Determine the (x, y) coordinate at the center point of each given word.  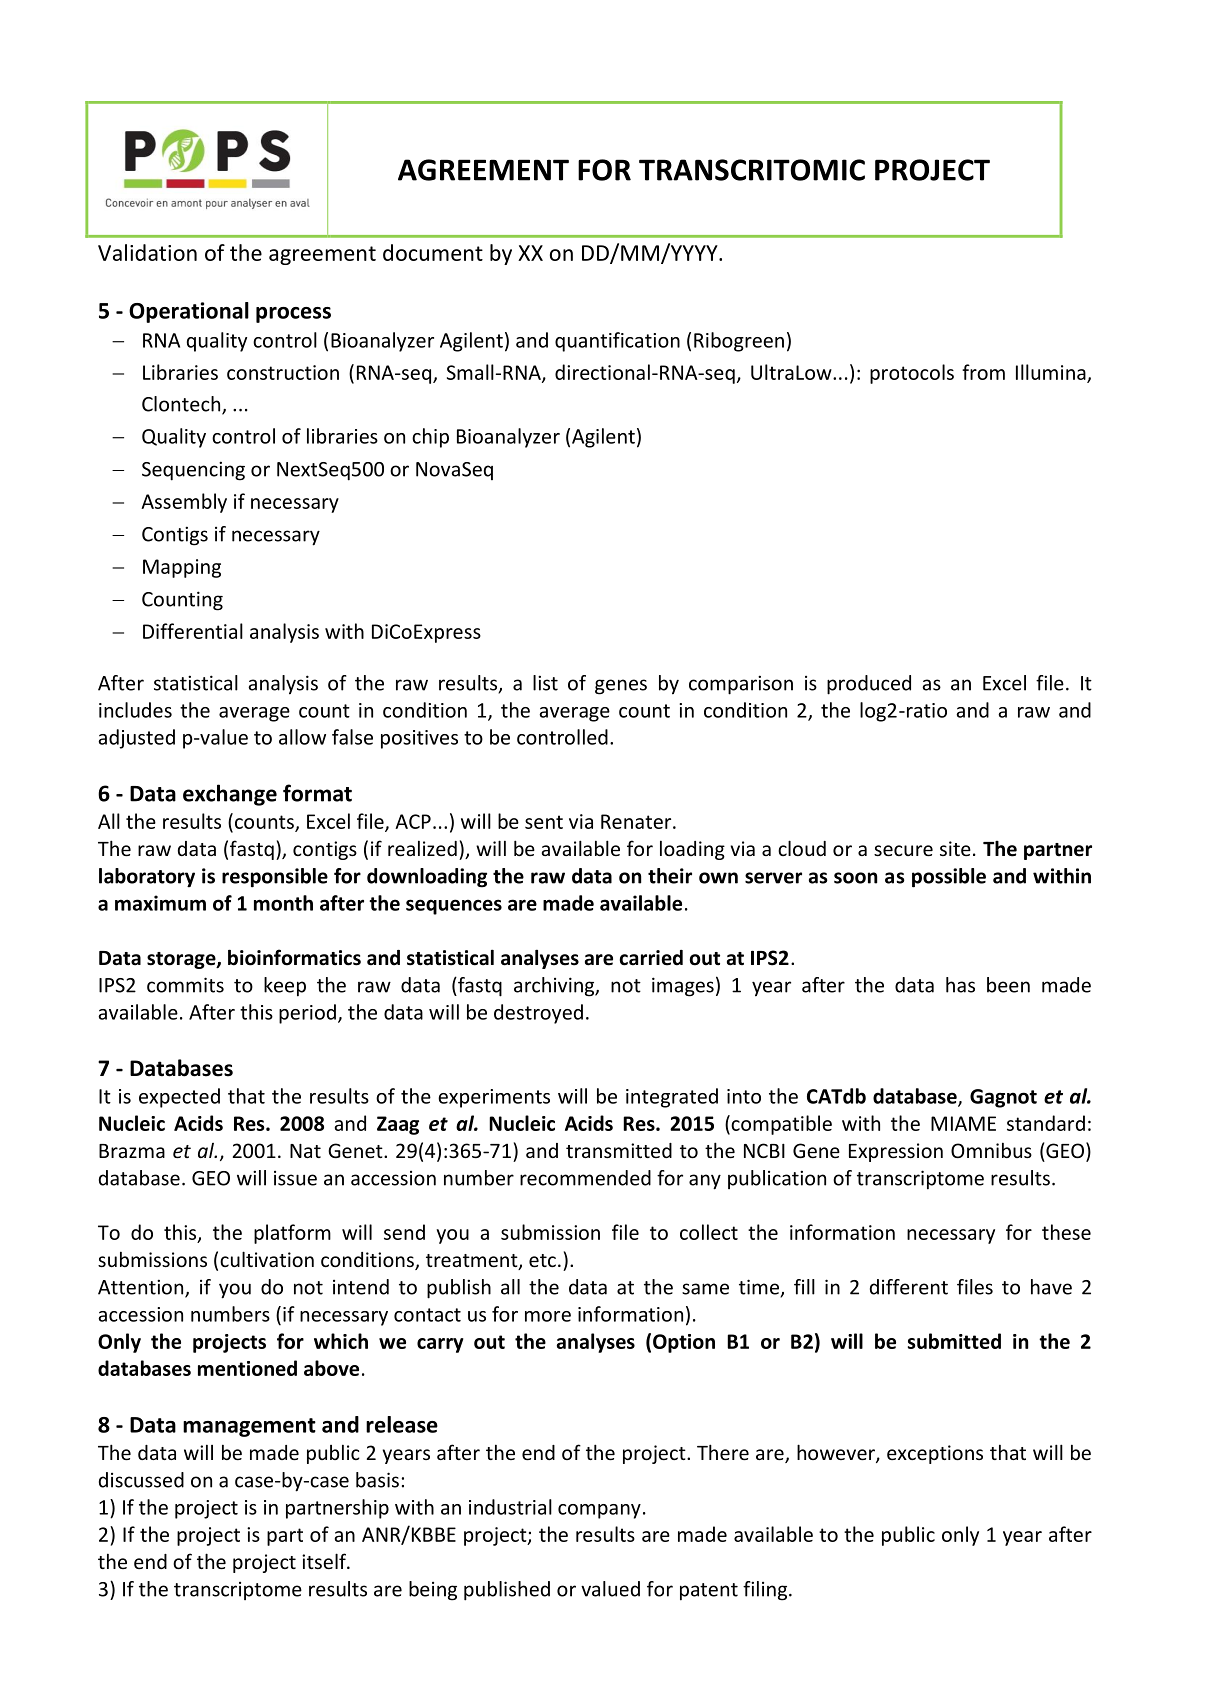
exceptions (935, 1454)
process (293, 315)
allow (302, 737)
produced (869, 685)
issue (295, 1178)
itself (325, 1561)
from (983, 372)
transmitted (619, 1150)
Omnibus (991, 1150)
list (545, 683)
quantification (617, 342)
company (599, 1511)
